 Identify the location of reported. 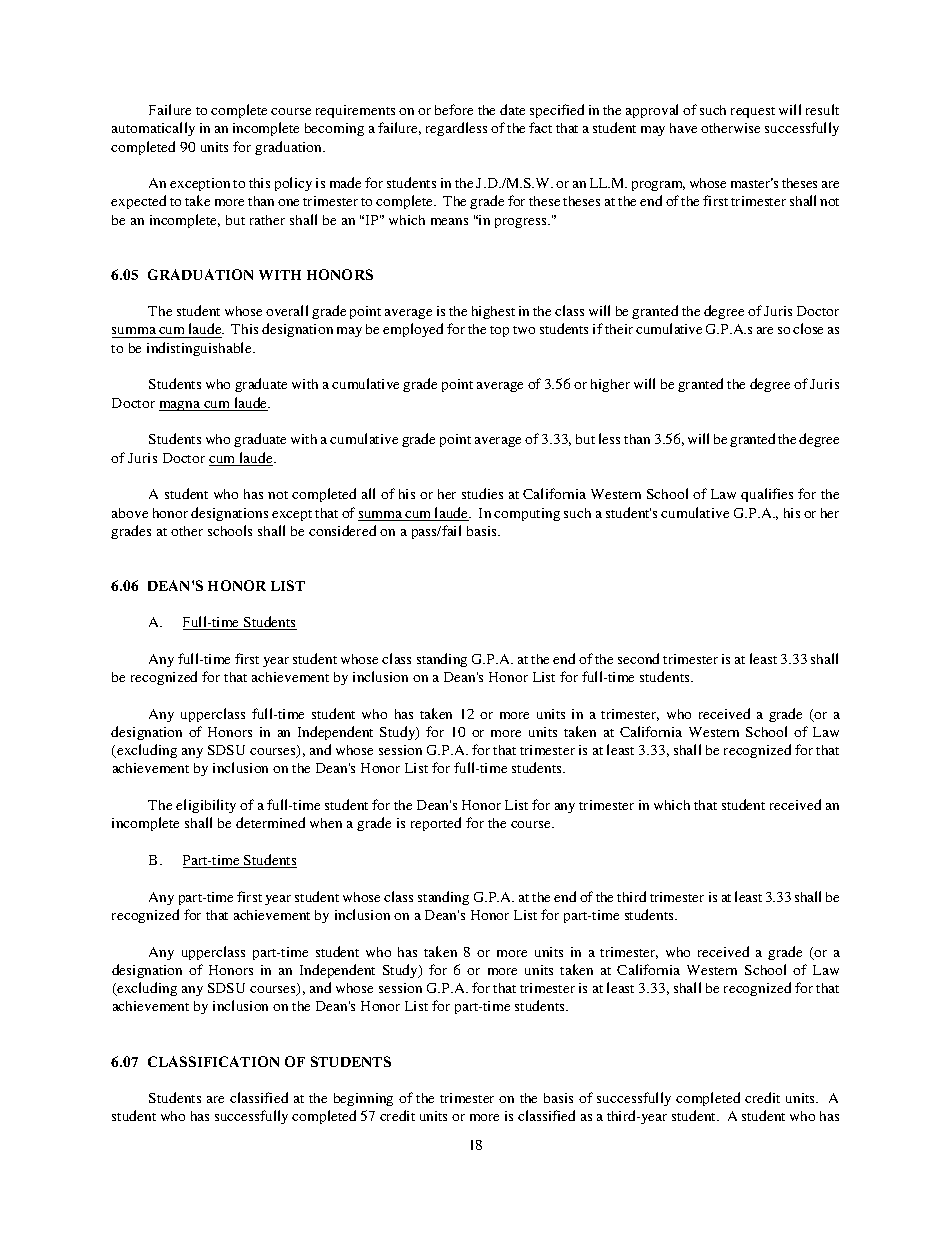
(436, 824).
